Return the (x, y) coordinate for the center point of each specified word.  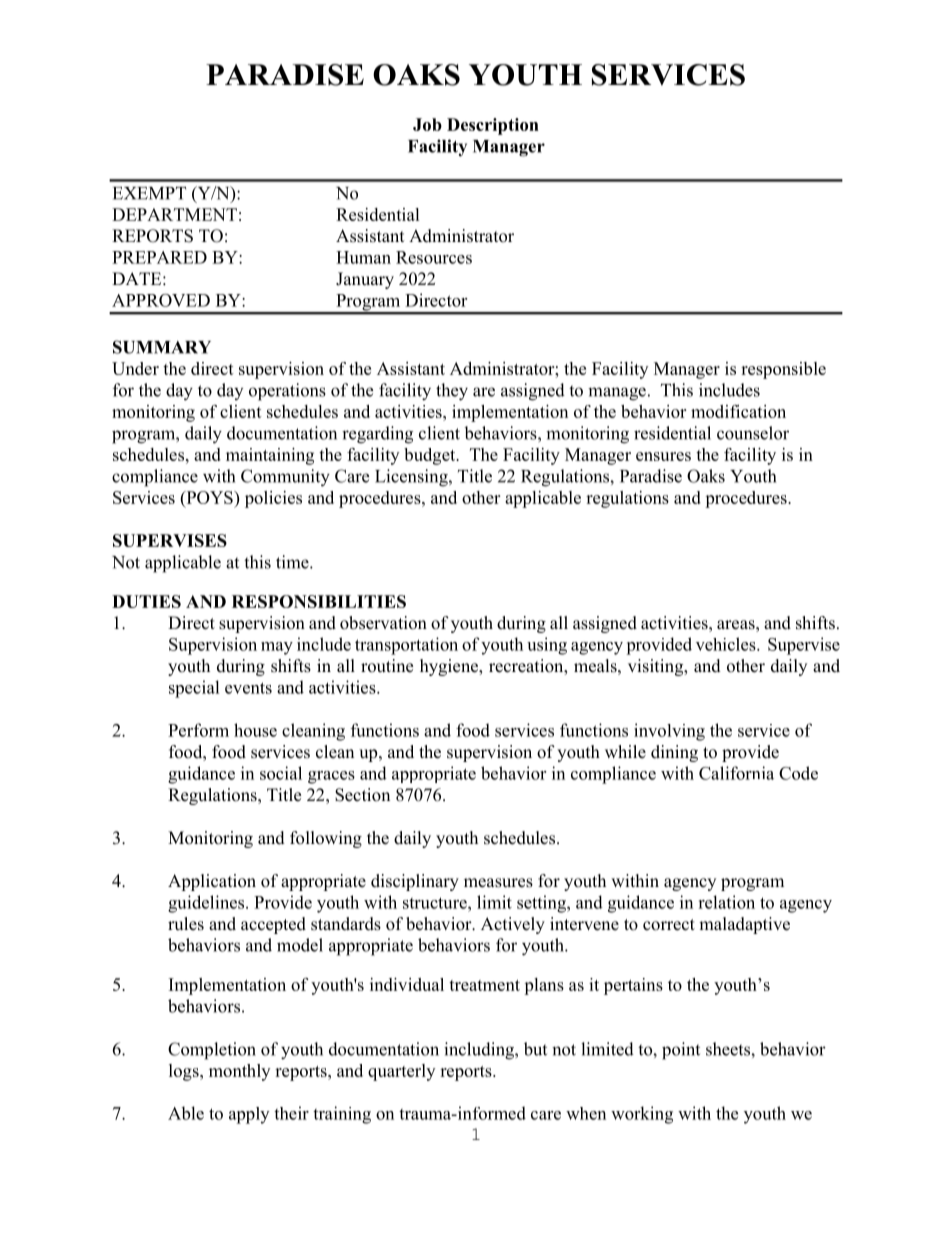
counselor (753, 433)
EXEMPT (149, 193)
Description (493, 126)
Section (362, 795)
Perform (198, 730)
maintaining (270, 456)
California (736, 773)
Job (427, 124)
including (480, 1051)
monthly (239, 1072)
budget (431, 456)
